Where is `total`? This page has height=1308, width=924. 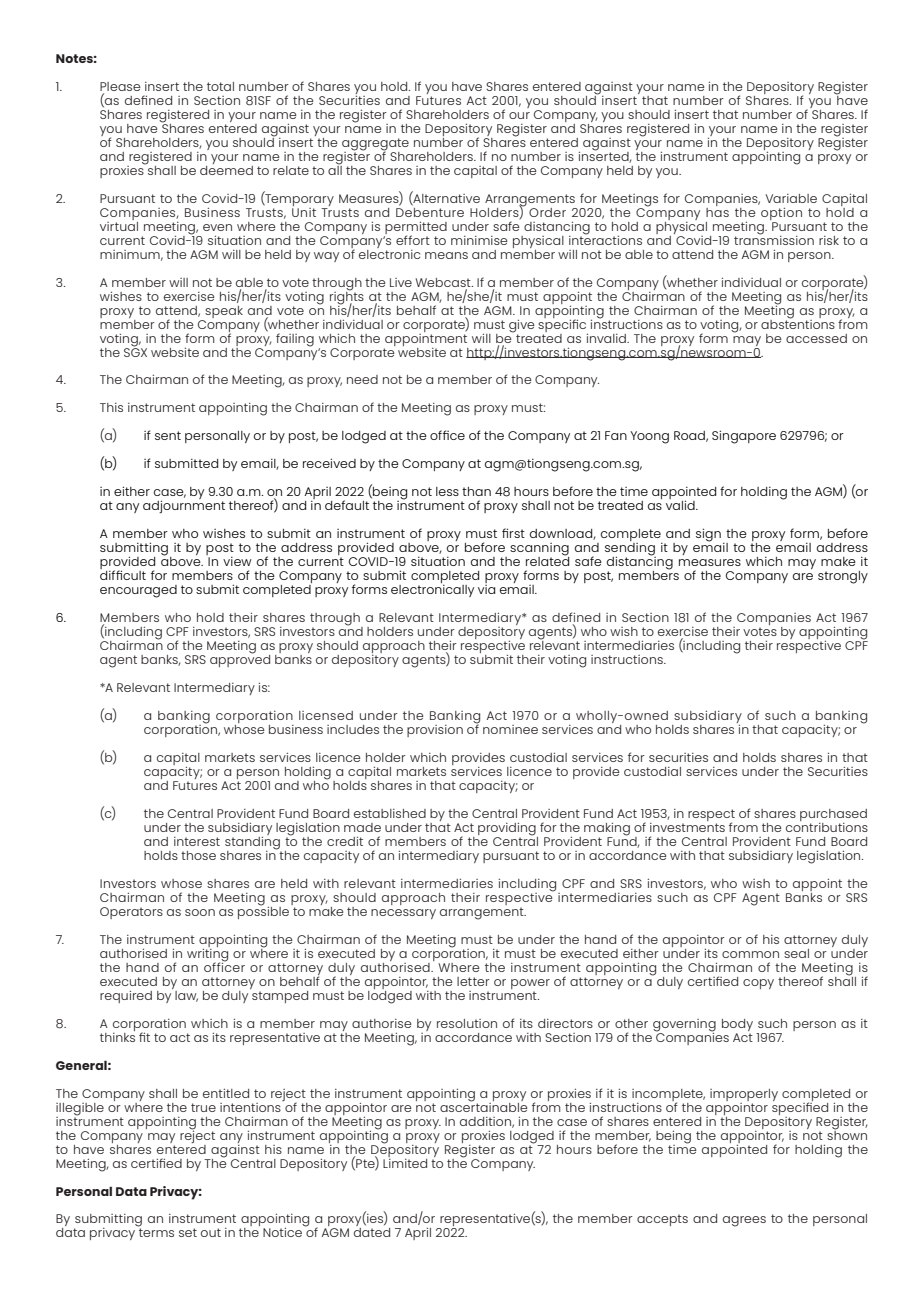 total is located at coordinates (220, 86).
